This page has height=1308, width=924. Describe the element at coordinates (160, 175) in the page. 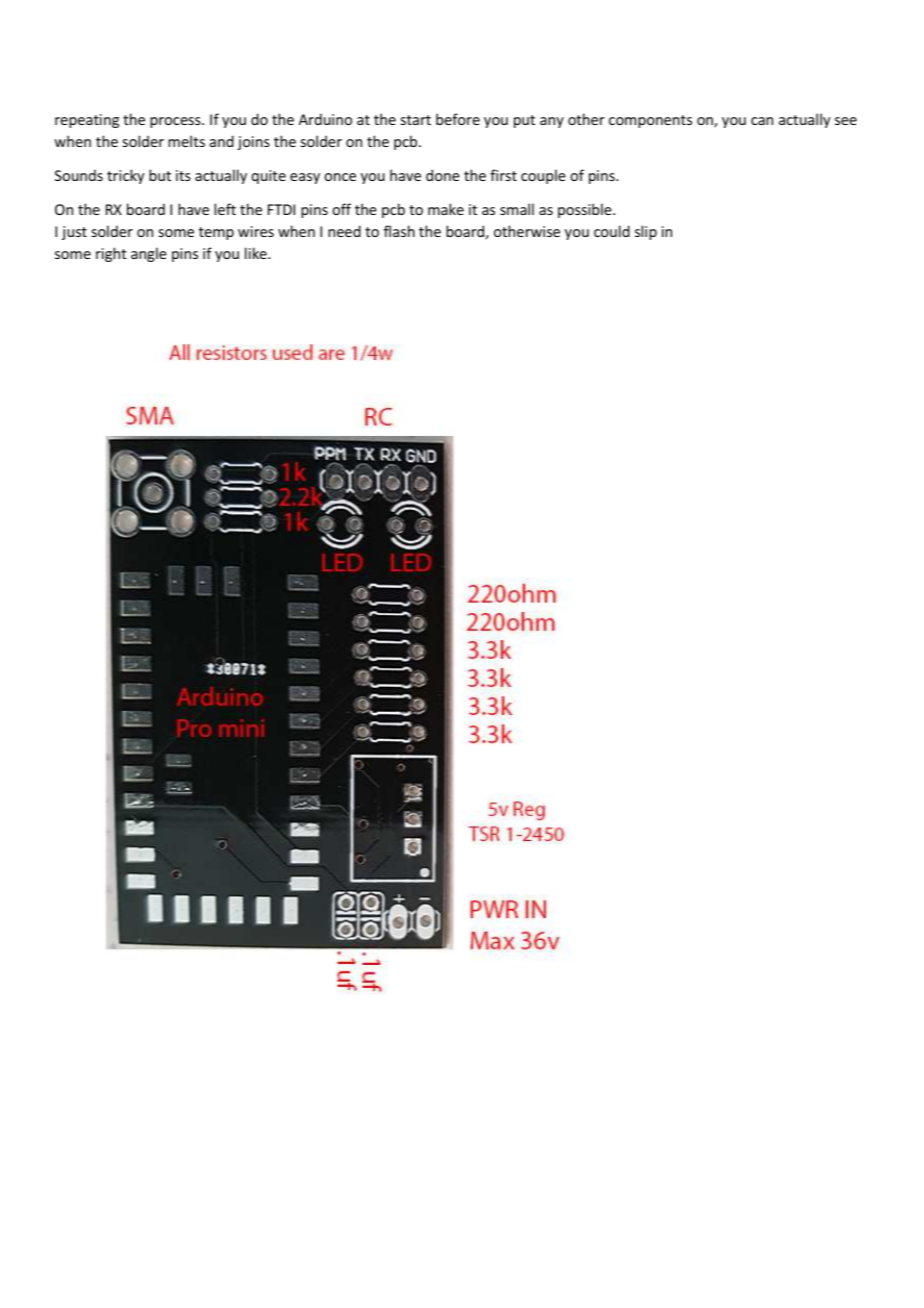

I see `but` at that location.
